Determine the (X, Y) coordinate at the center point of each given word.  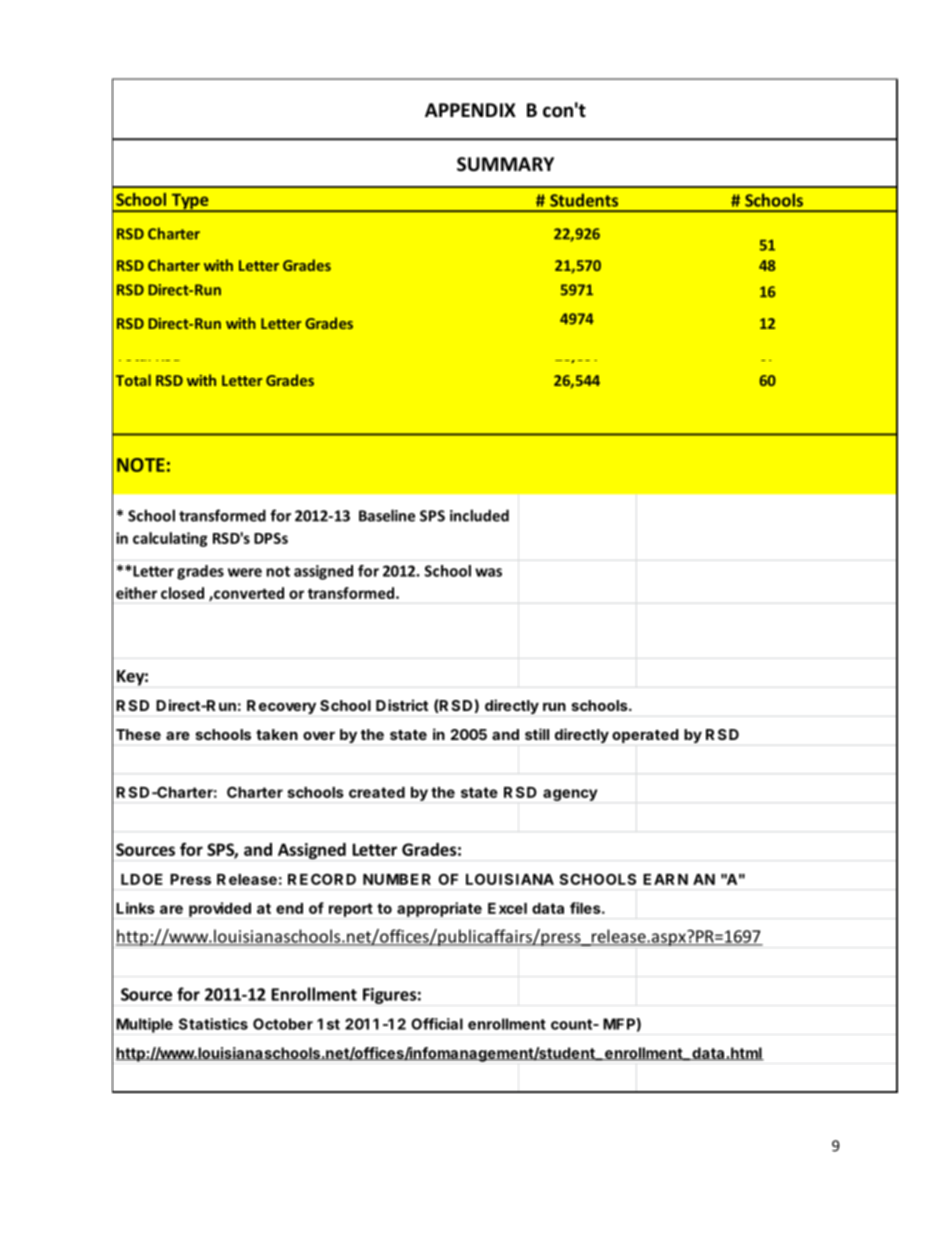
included (479, 515)
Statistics (213, 1024)
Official (437, 1024)
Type (190, 202)
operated (645, 736)
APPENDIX (470, 110)
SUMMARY (505, 164)
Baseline (387, 515)
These (138, 734)
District (402, 705)
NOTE (141, 465)
